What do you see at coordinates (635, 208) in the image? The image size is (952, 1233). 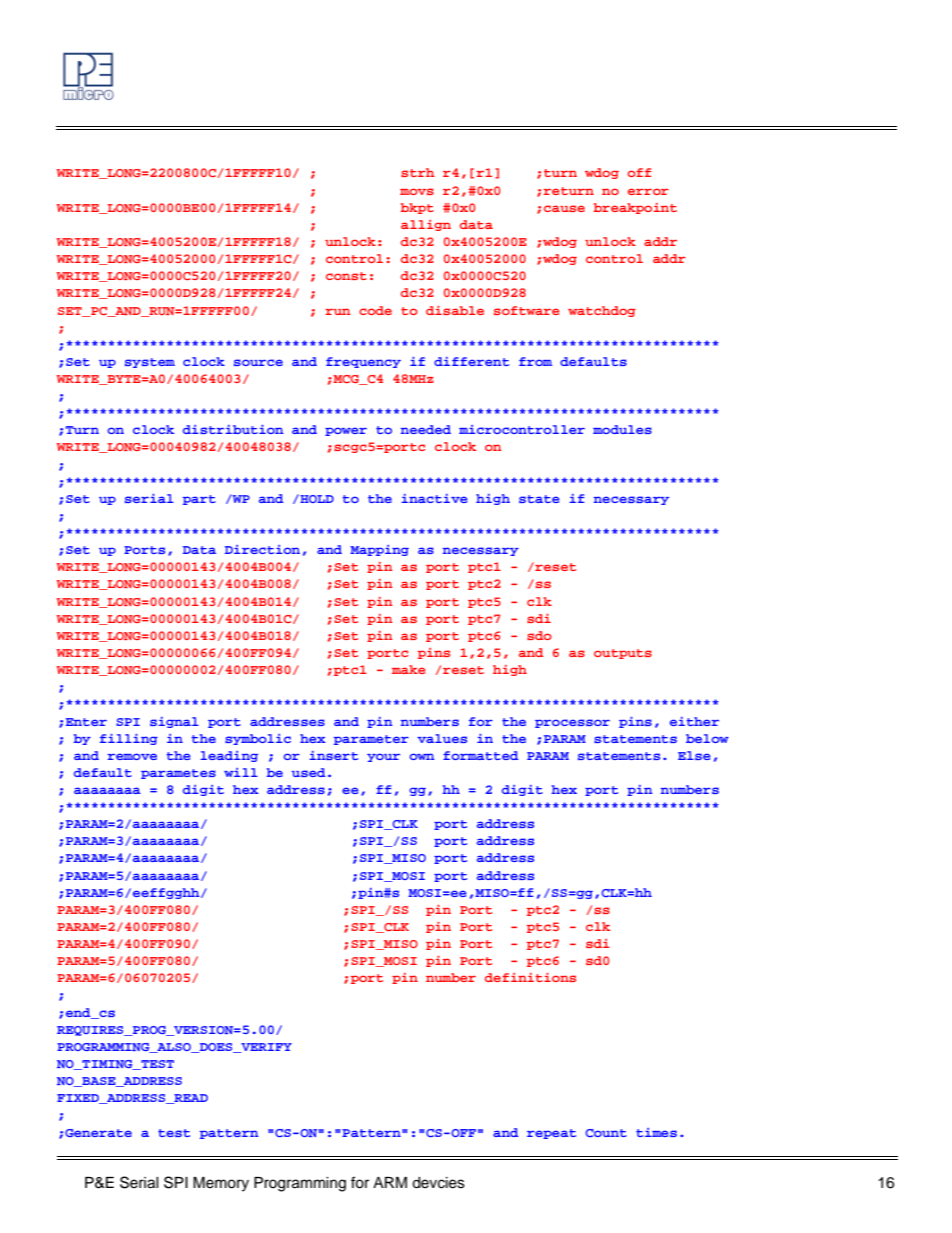 I see `breakpoint` at bounding box center [635, 208].
